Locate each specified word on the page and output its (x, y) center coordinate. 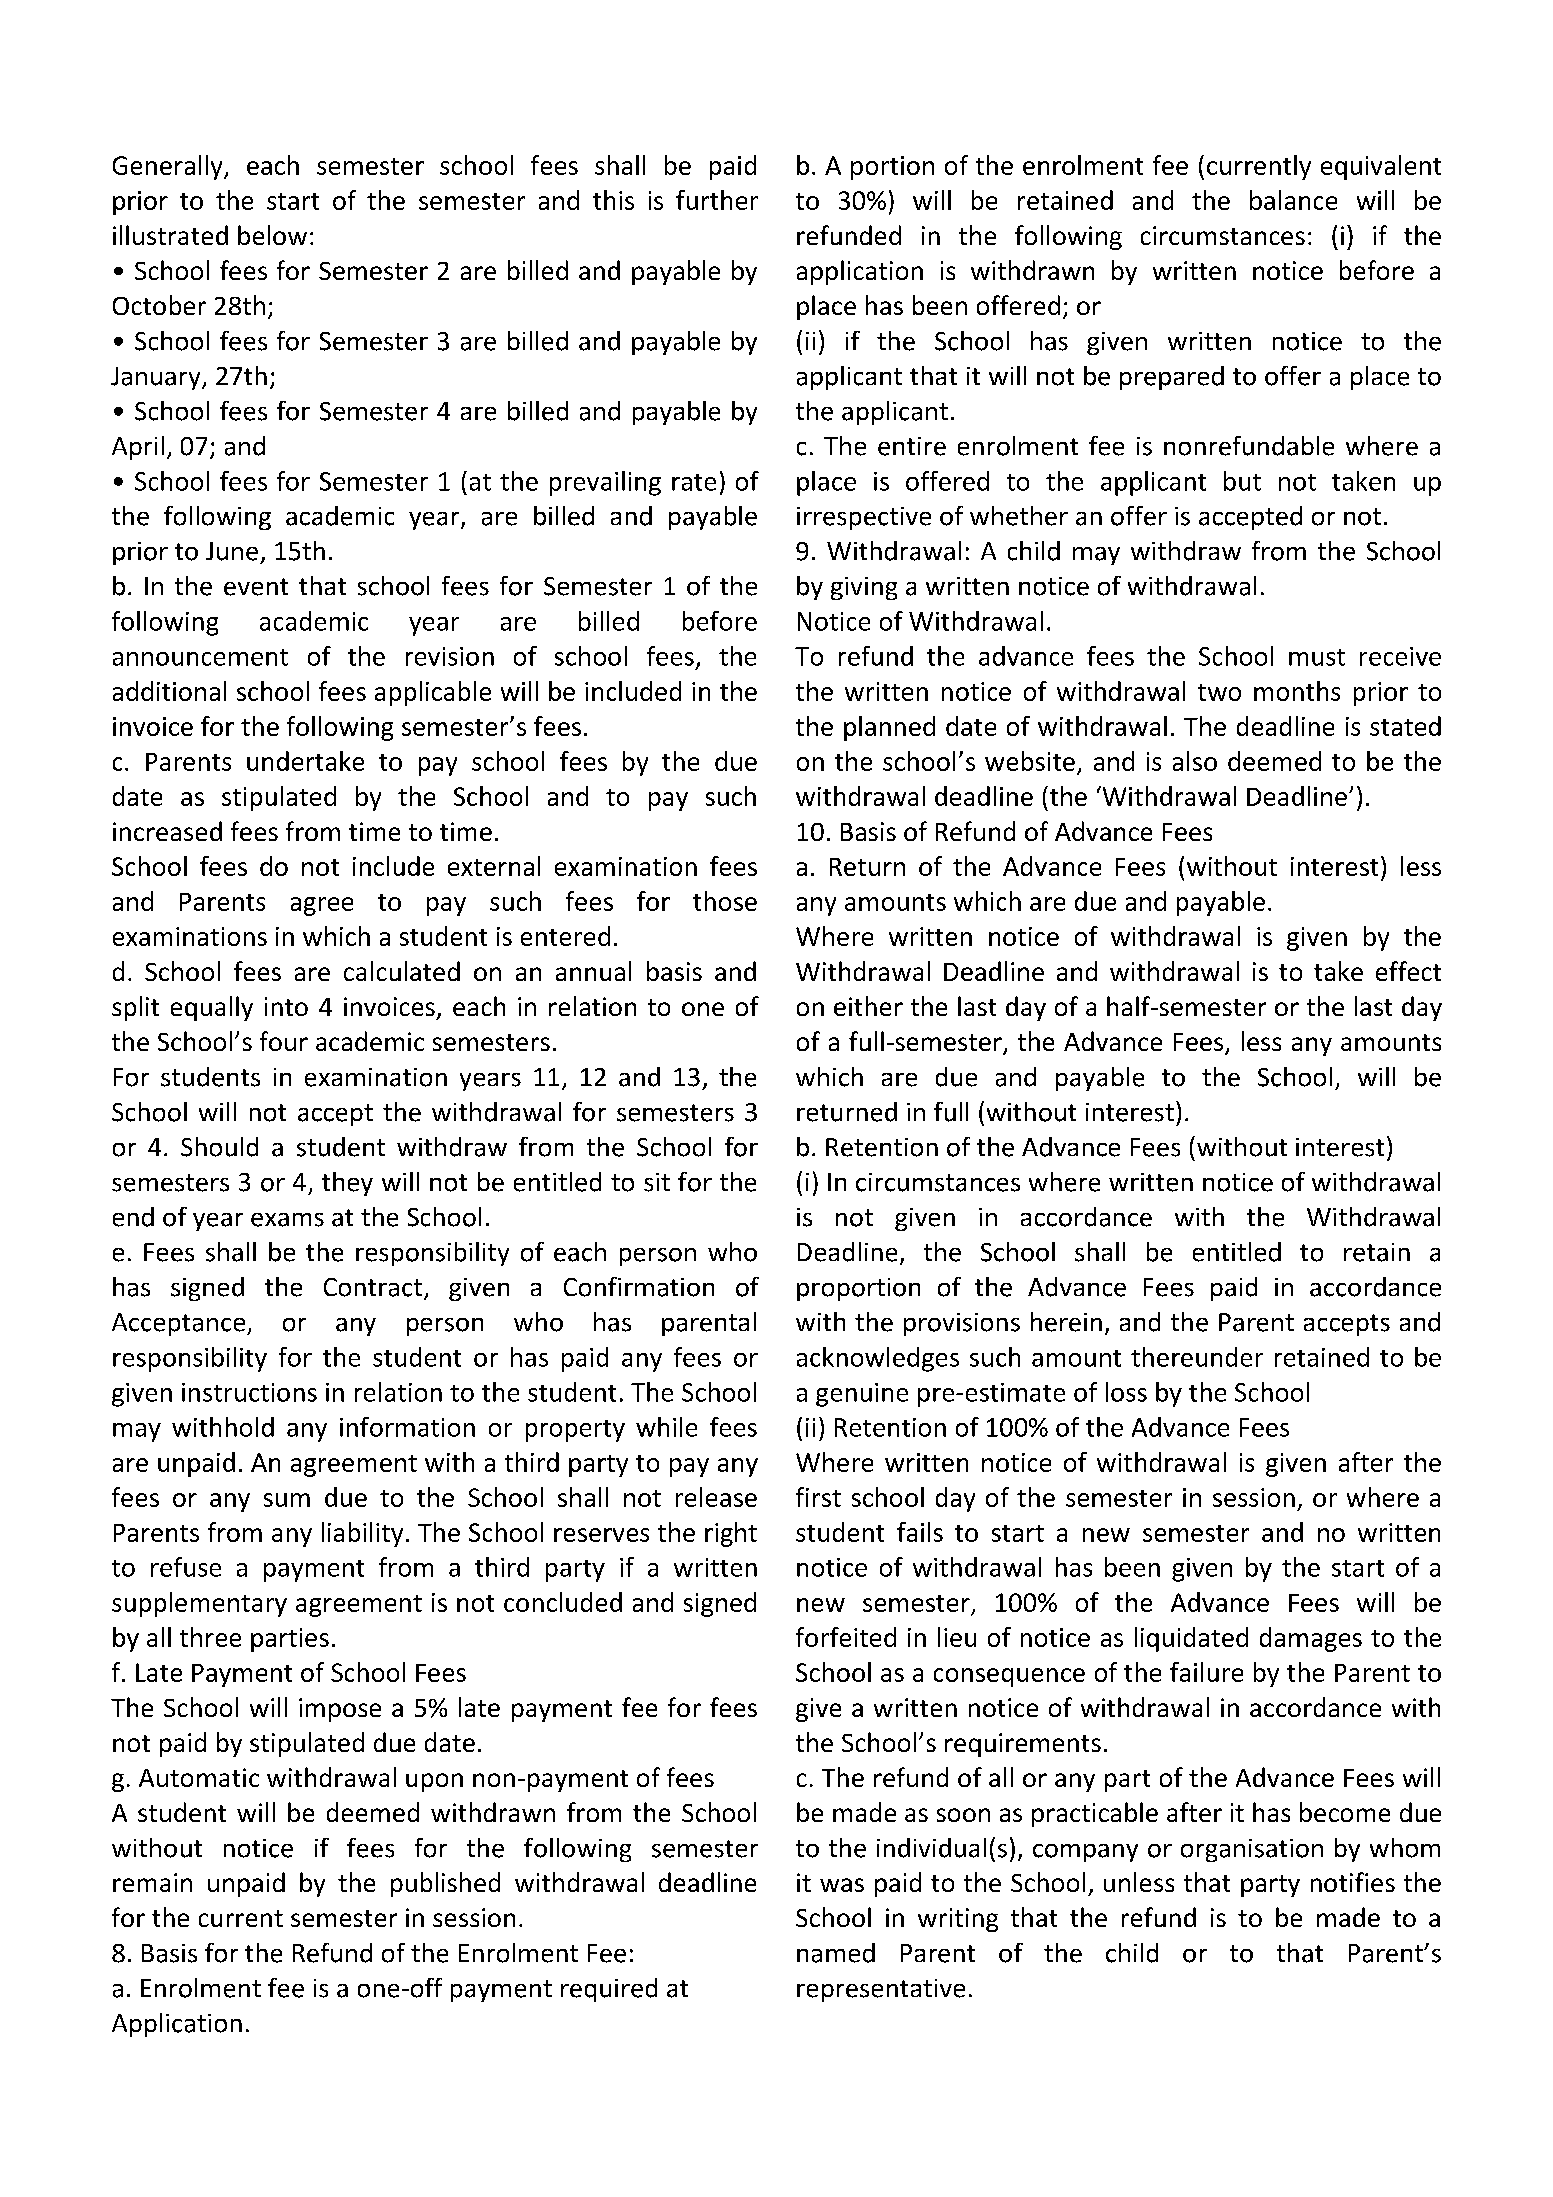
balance (1293, 200)
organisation (1252, 1850)
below (272, 235)
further (717, 200)
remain (152, 1882)
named (836, 1953)
